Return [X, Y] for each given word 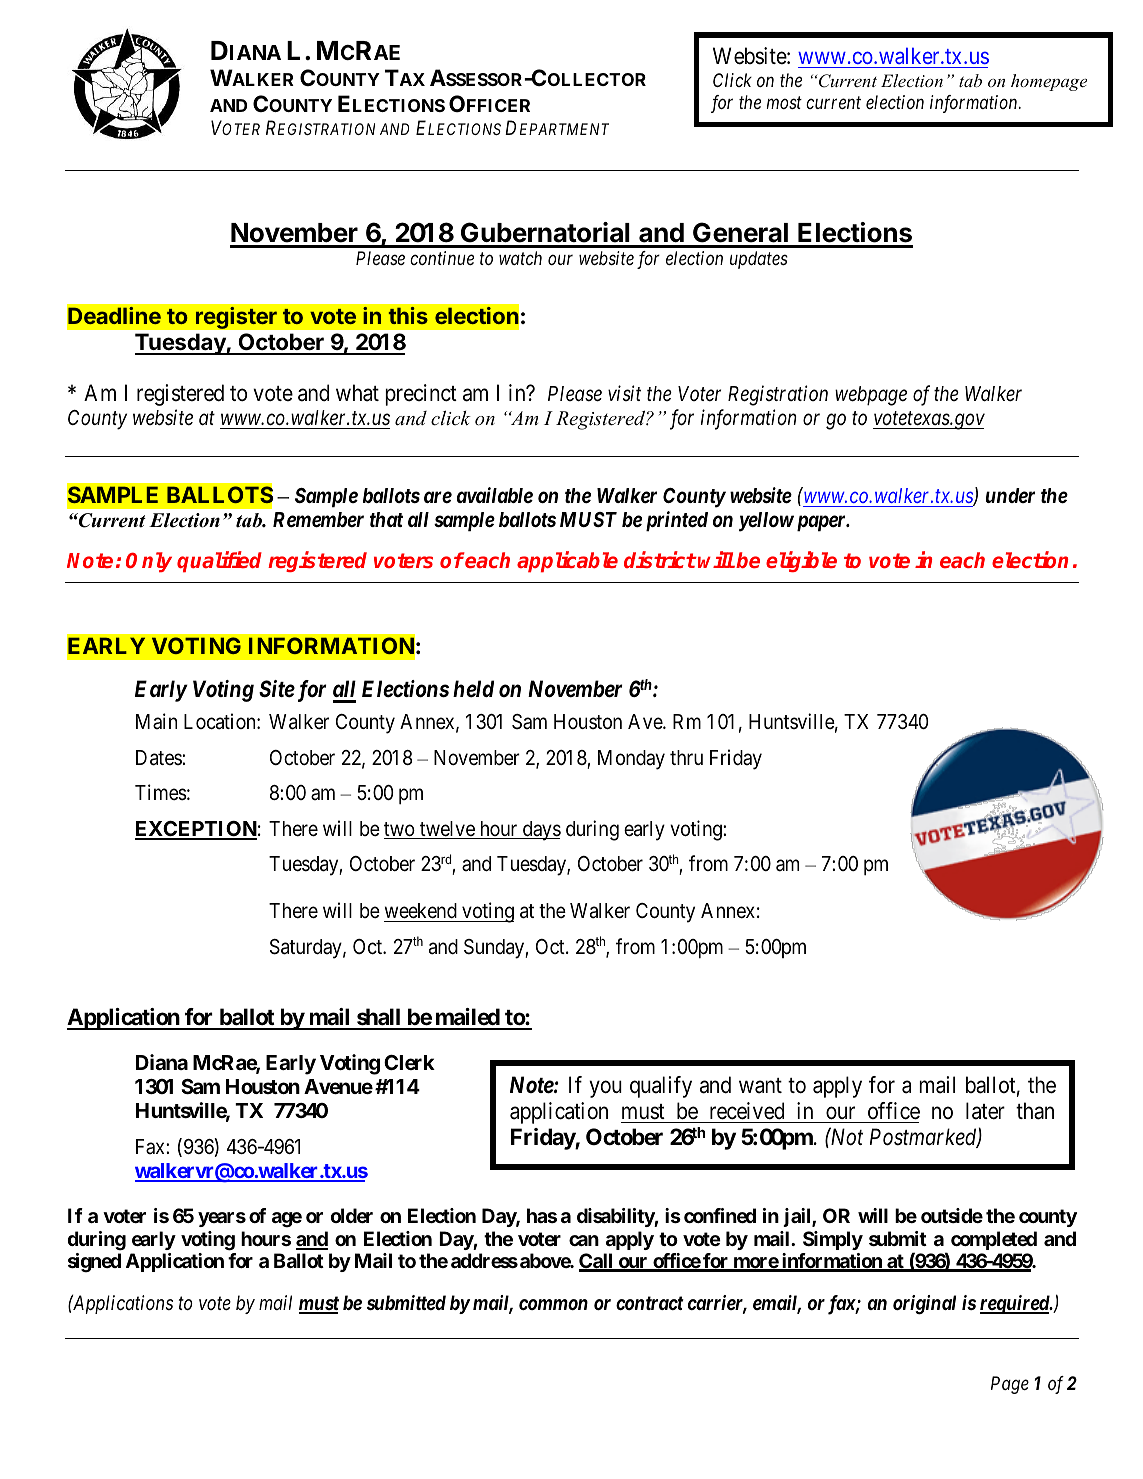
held [473, 689]
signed [94, 1263]
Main [156, 721]
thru [686, 757]
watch [520, 258]
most [784, 103]
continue [442, 258]
